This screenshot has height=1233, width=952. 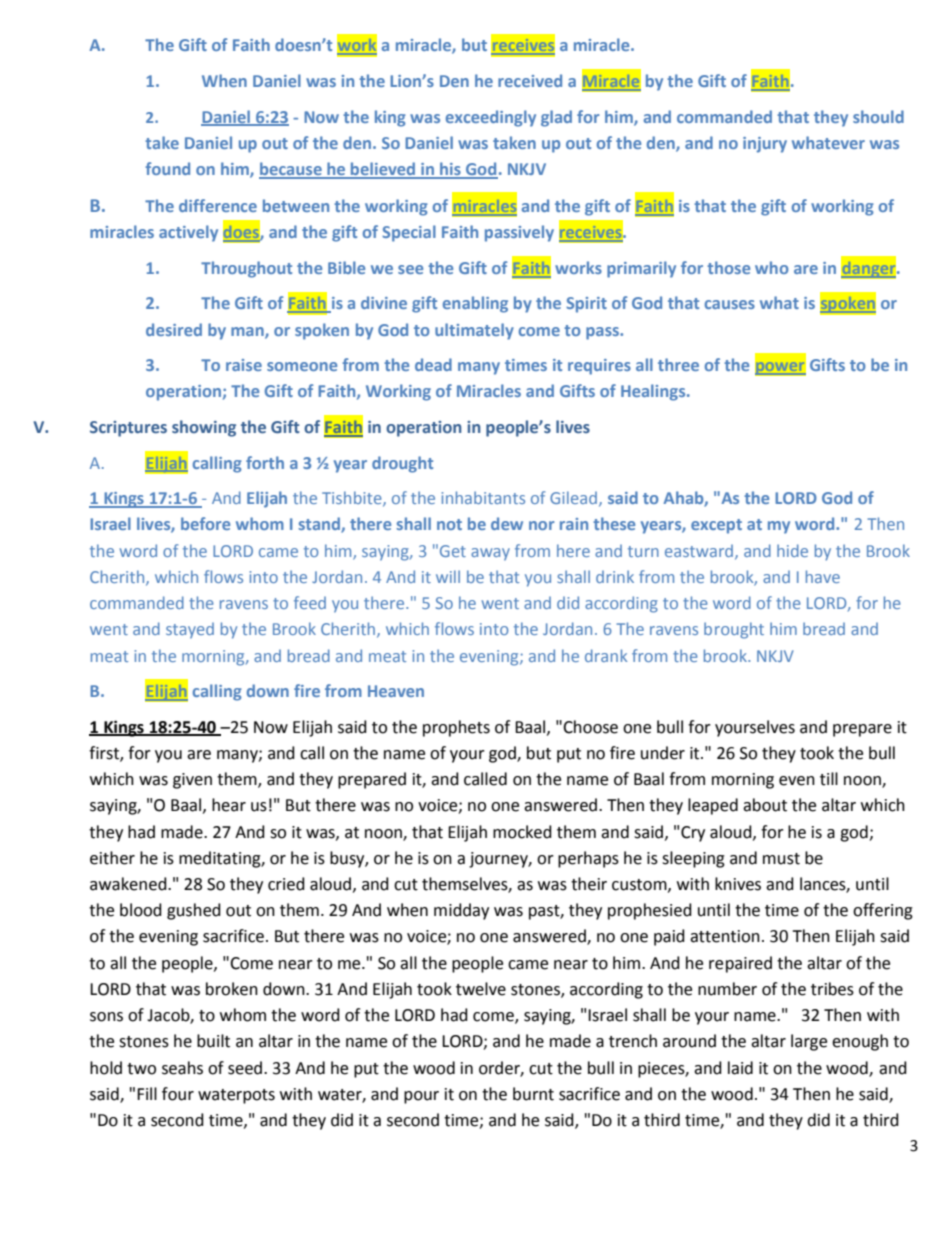 What do you see at coordinates (448, 576) in the screenshot?
I see `will` at bounding box center [448, 576].
